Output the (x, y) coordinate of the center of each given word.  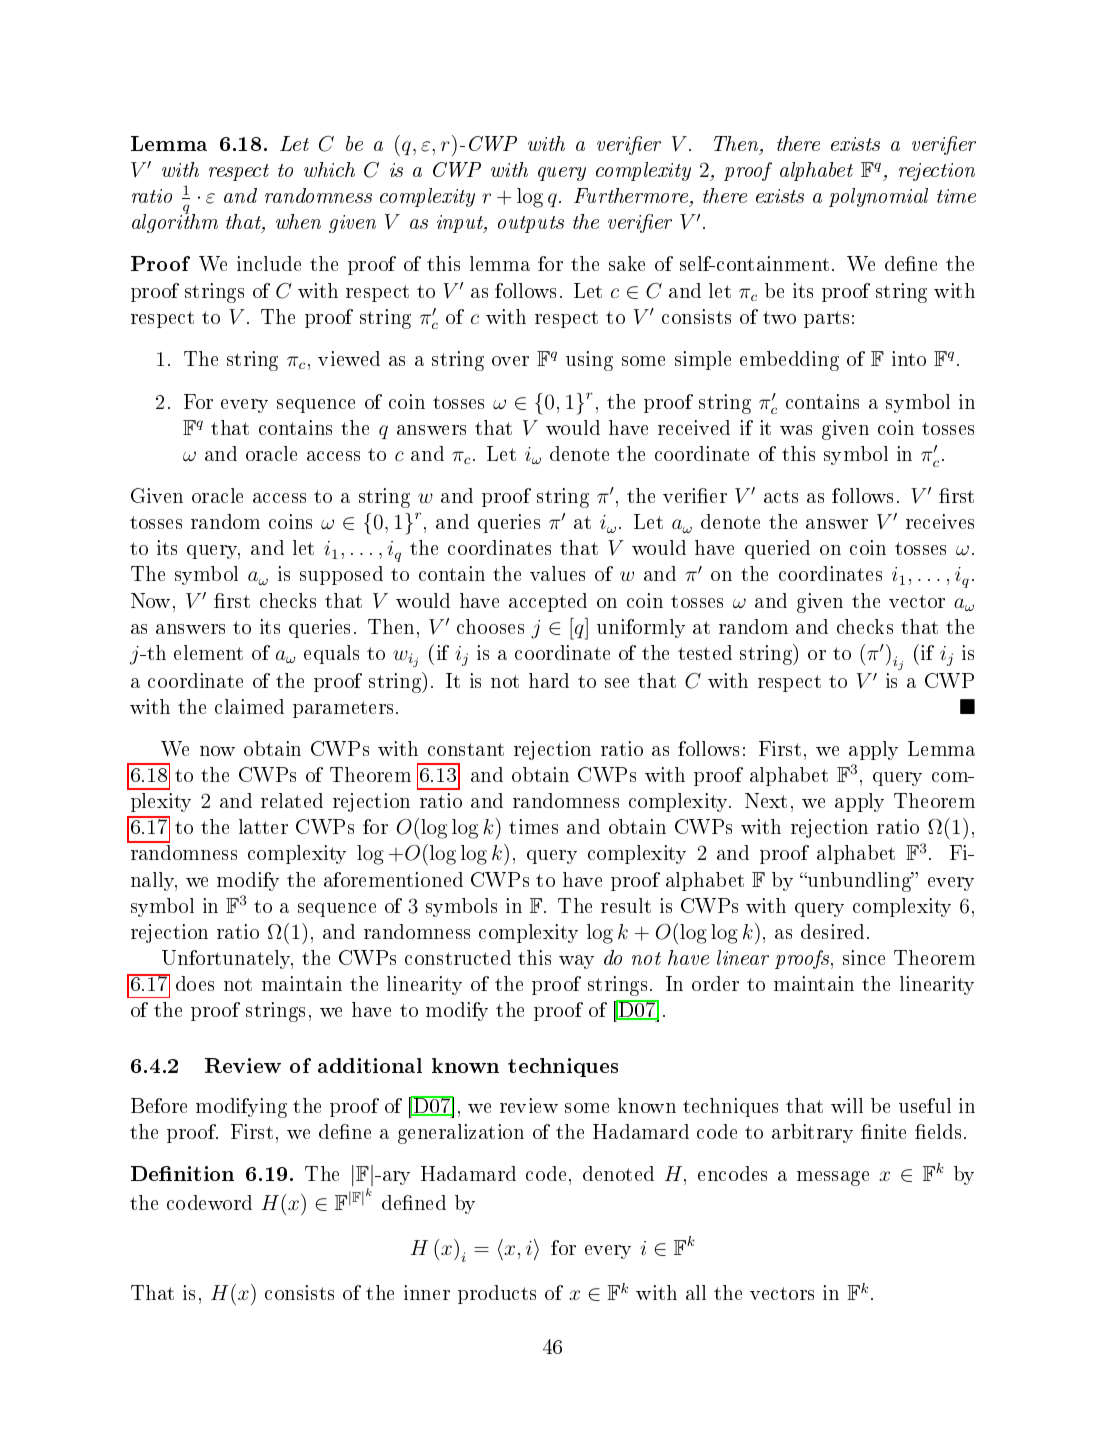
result (626, 905)
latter (263, 826)
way (576, 962)
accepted (548, 602)
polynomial (878, 197)
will (847, 1105)
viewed (349, 358)
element (208, 652)
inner (427, 1292)
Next (766, 800)
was (796, 430)
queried (777, 549)
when (298, 221)
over (510, 361)
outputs (531, 224)
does (195, 983)
